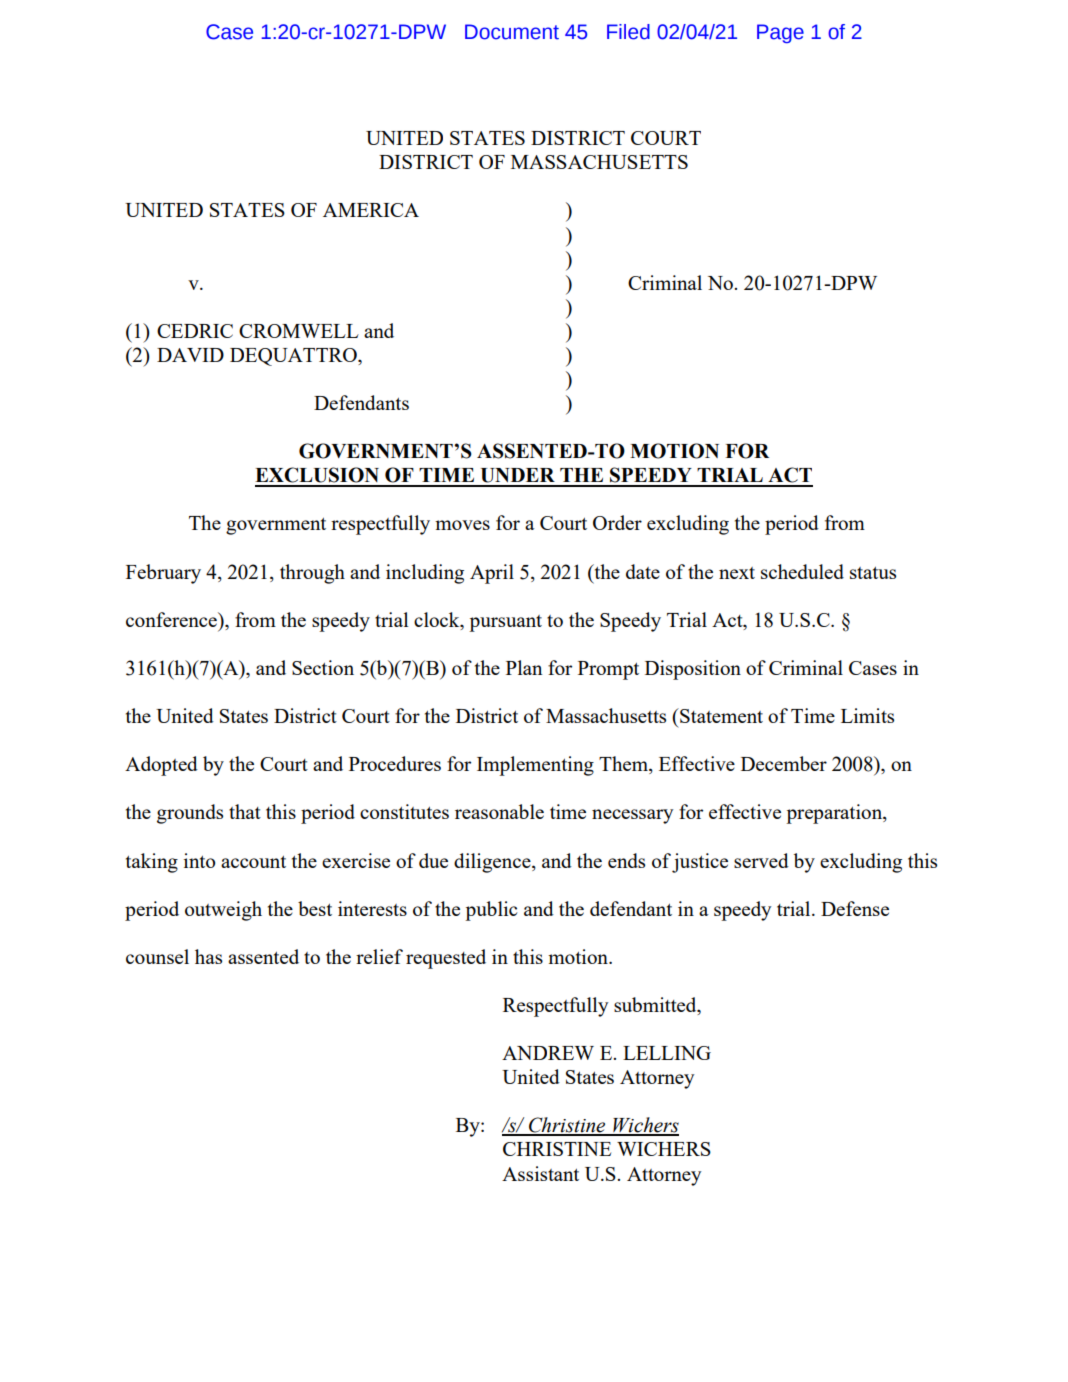  Describe the element at coordinates (617, 522) in the screenshot. I see `Order` at that location.
